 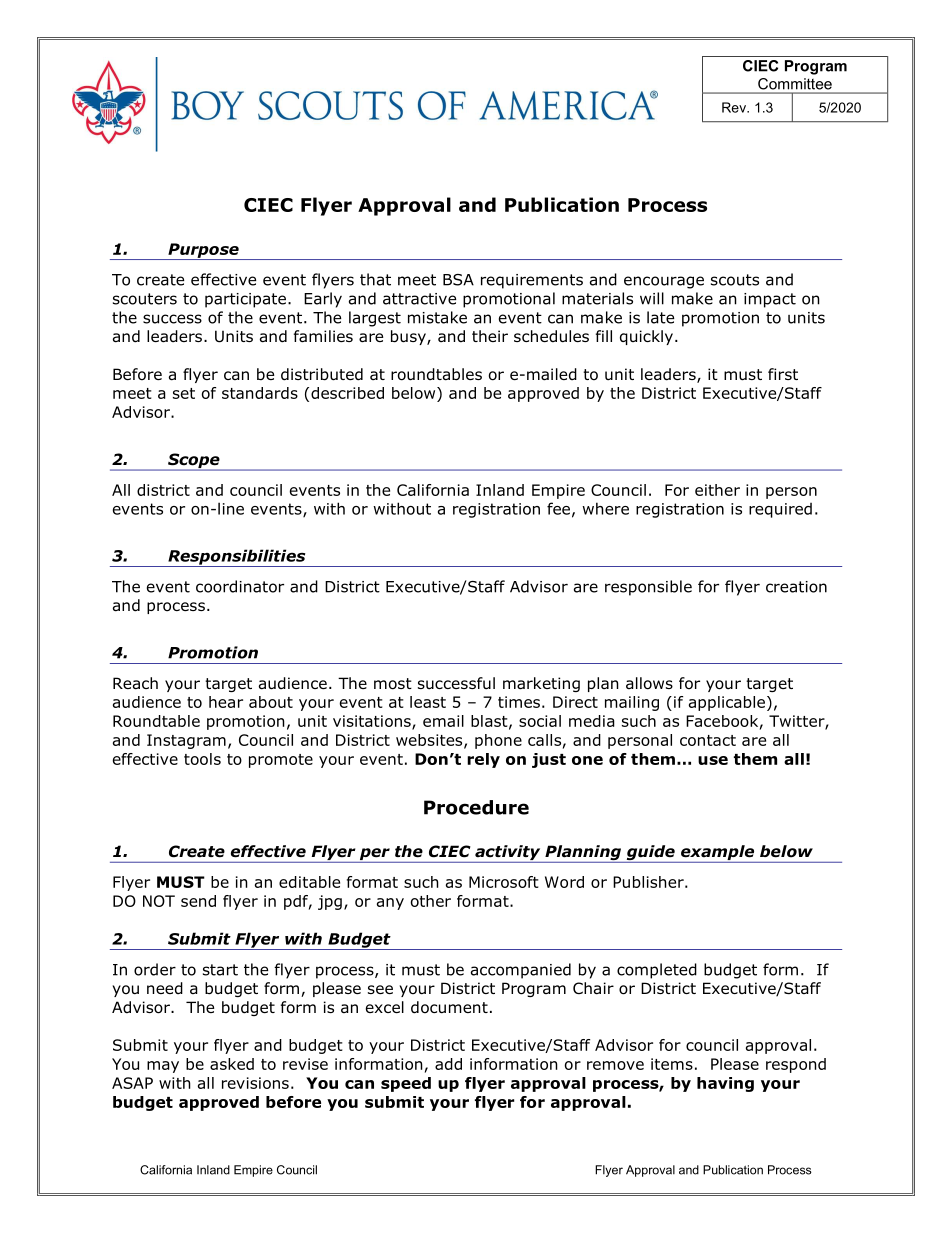 I want to click on tools, so click(x=202, y=759).
